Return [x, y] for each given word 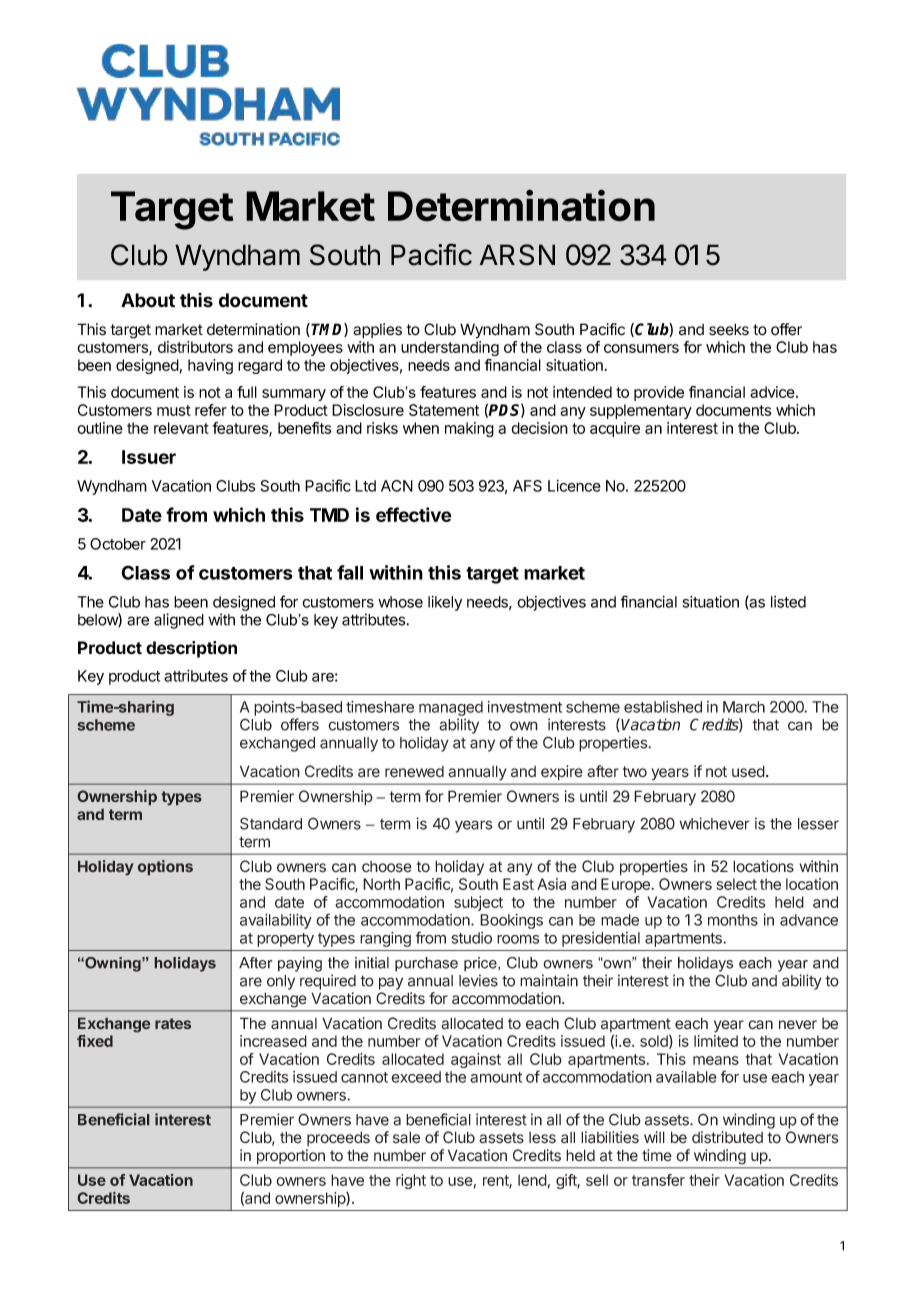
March [744, 707]
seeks [729, 329]
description [191, 649]
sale [406, 1137]
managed [451, 710]
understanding [450, 348]
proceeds [338, 1138]
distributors [195, 347]
